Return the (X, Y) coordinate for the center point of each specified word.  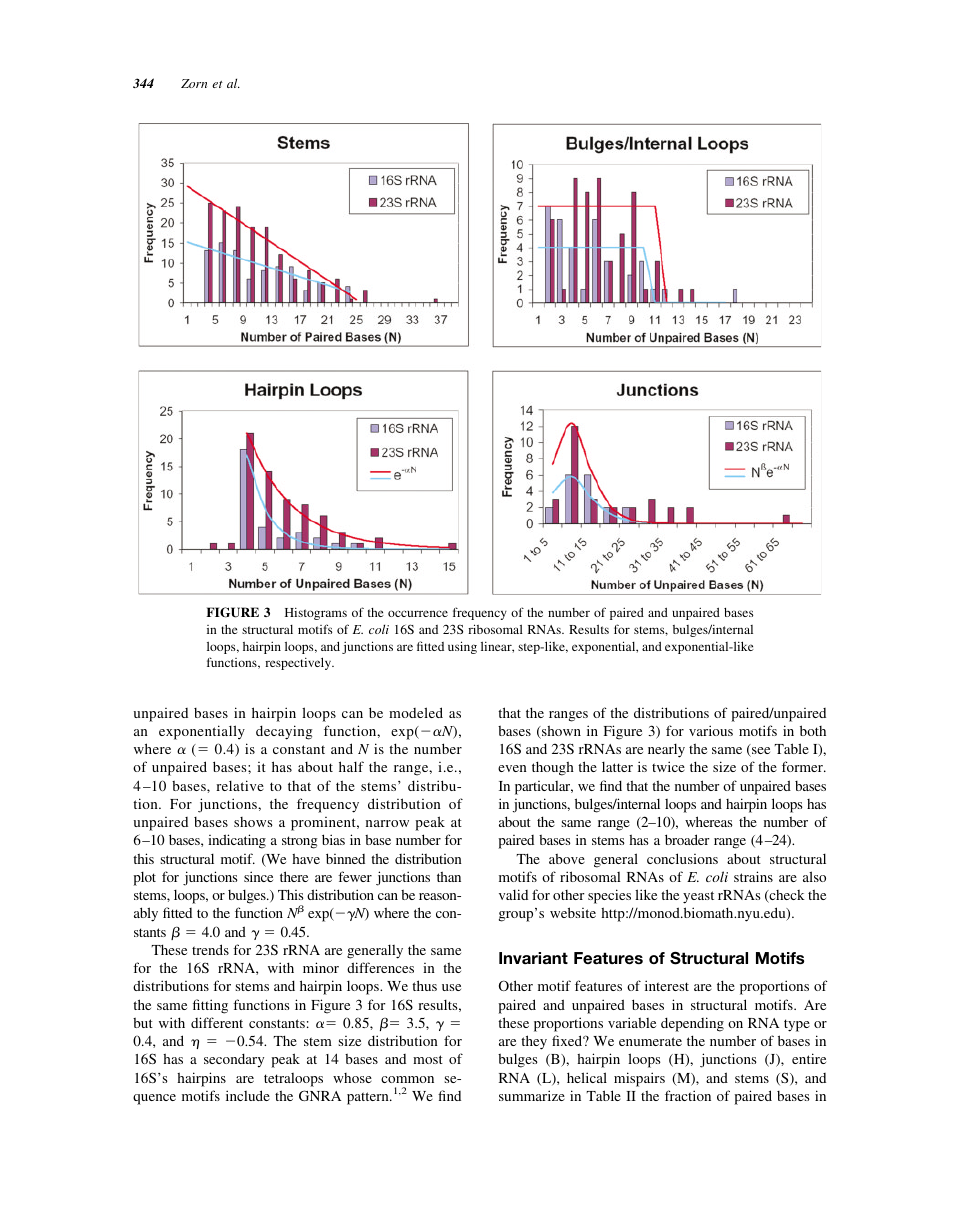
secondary (234, 1060)
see (760, 752)
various (711, 730)
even (512, 768)
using (462, 647)
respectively (299, 663)
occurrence (418, 613)
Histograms (316, 614)
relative (240, 785)
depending (692, 1024)
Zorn (194, 83)
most (428, 1059)
